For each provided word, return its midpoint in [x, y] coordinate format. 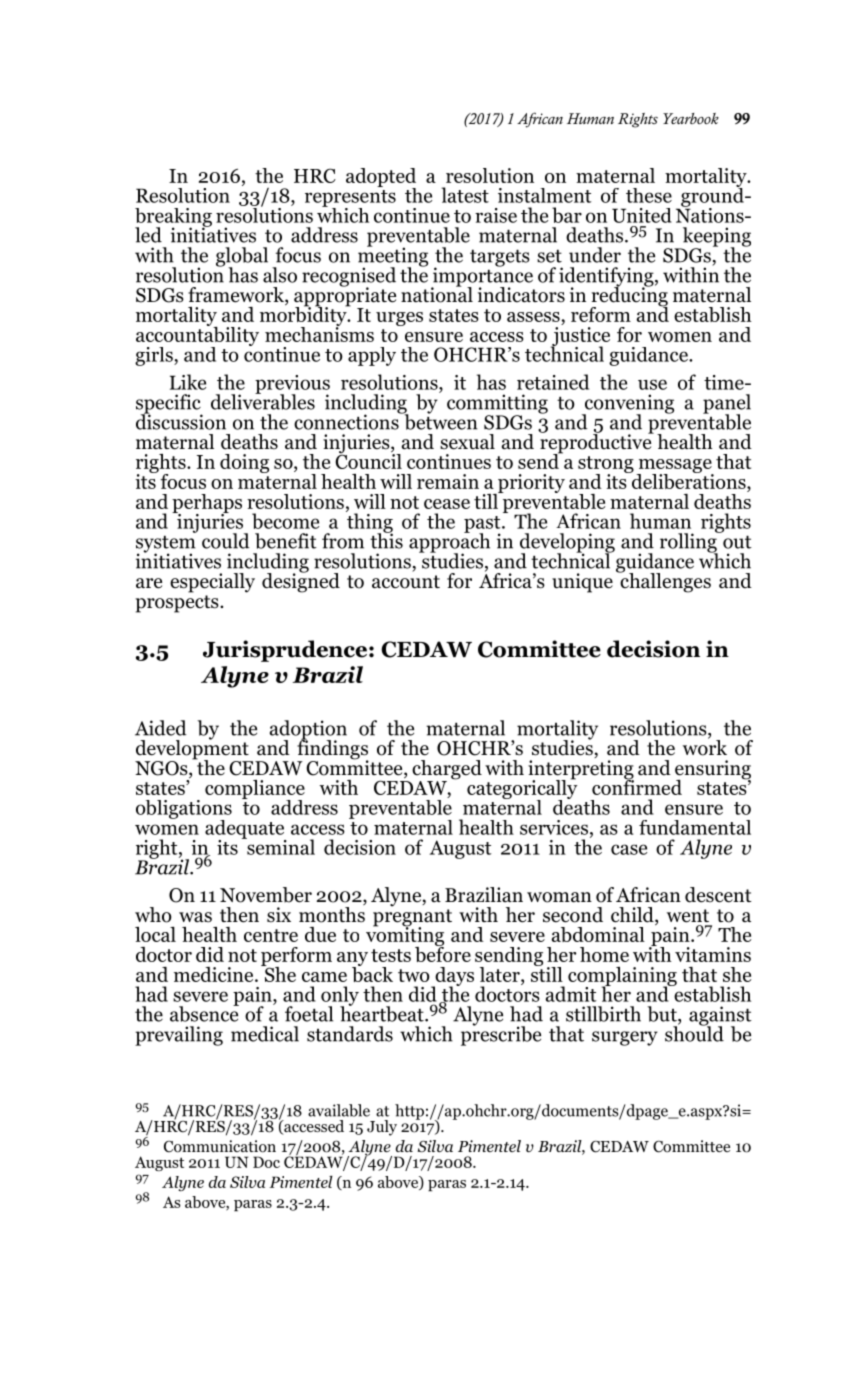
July [382, 1128]
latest [465, 195]
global [242, 258]
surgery [625, 1038]
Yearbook [691, 118]
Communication [220, 1146]
